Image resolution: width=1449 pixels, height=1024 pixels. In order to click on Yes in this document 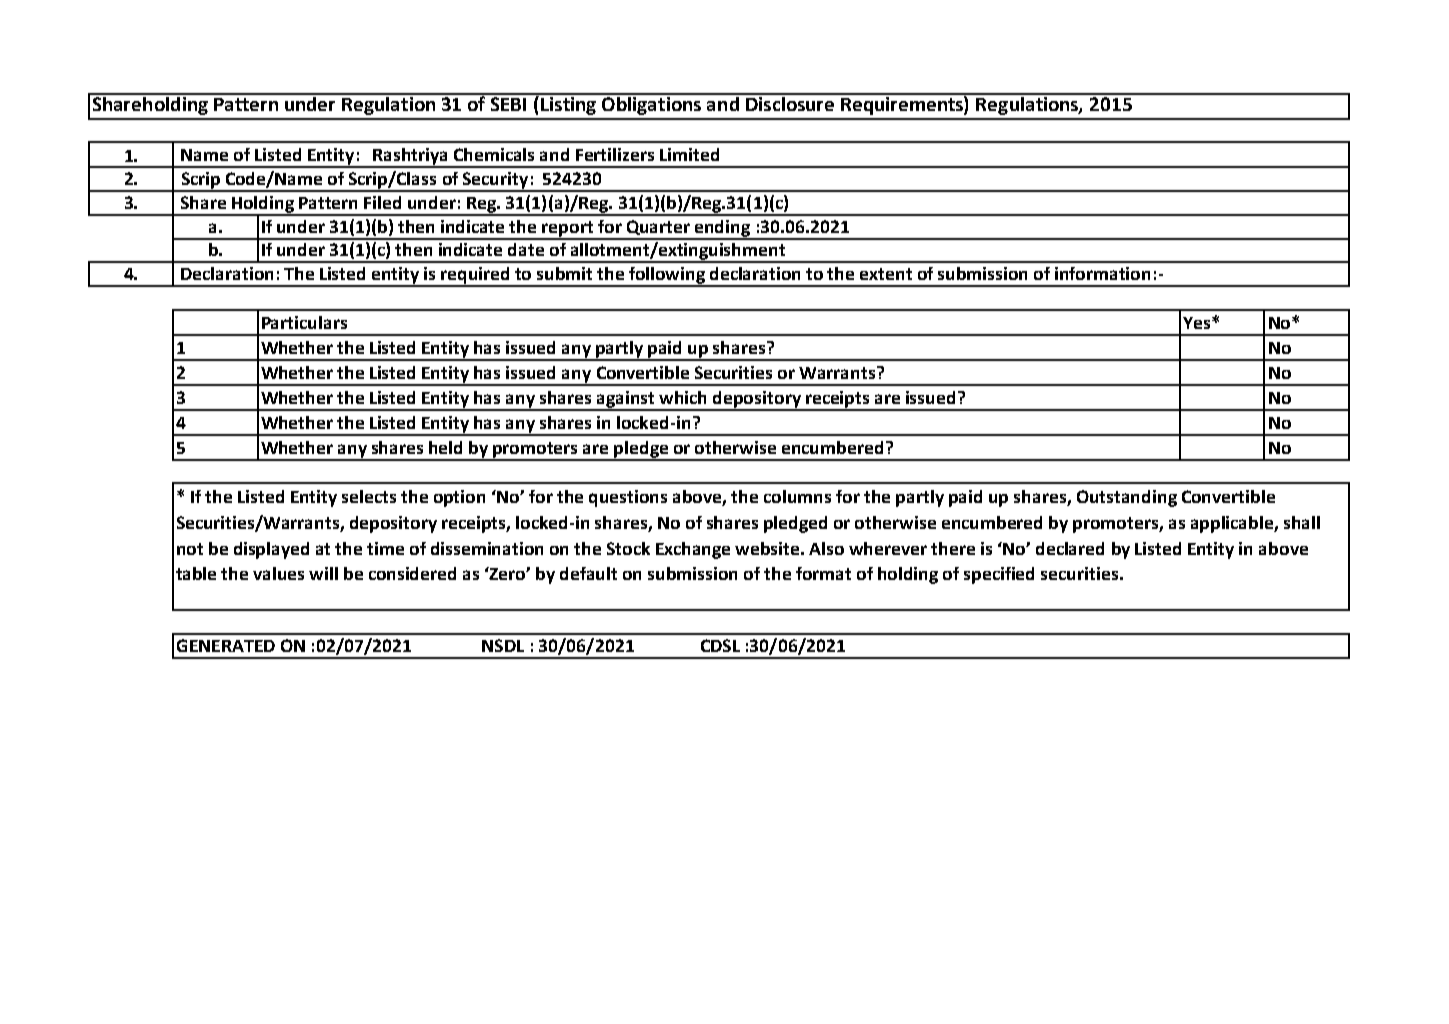, I will do `click(1198, 323)`.
